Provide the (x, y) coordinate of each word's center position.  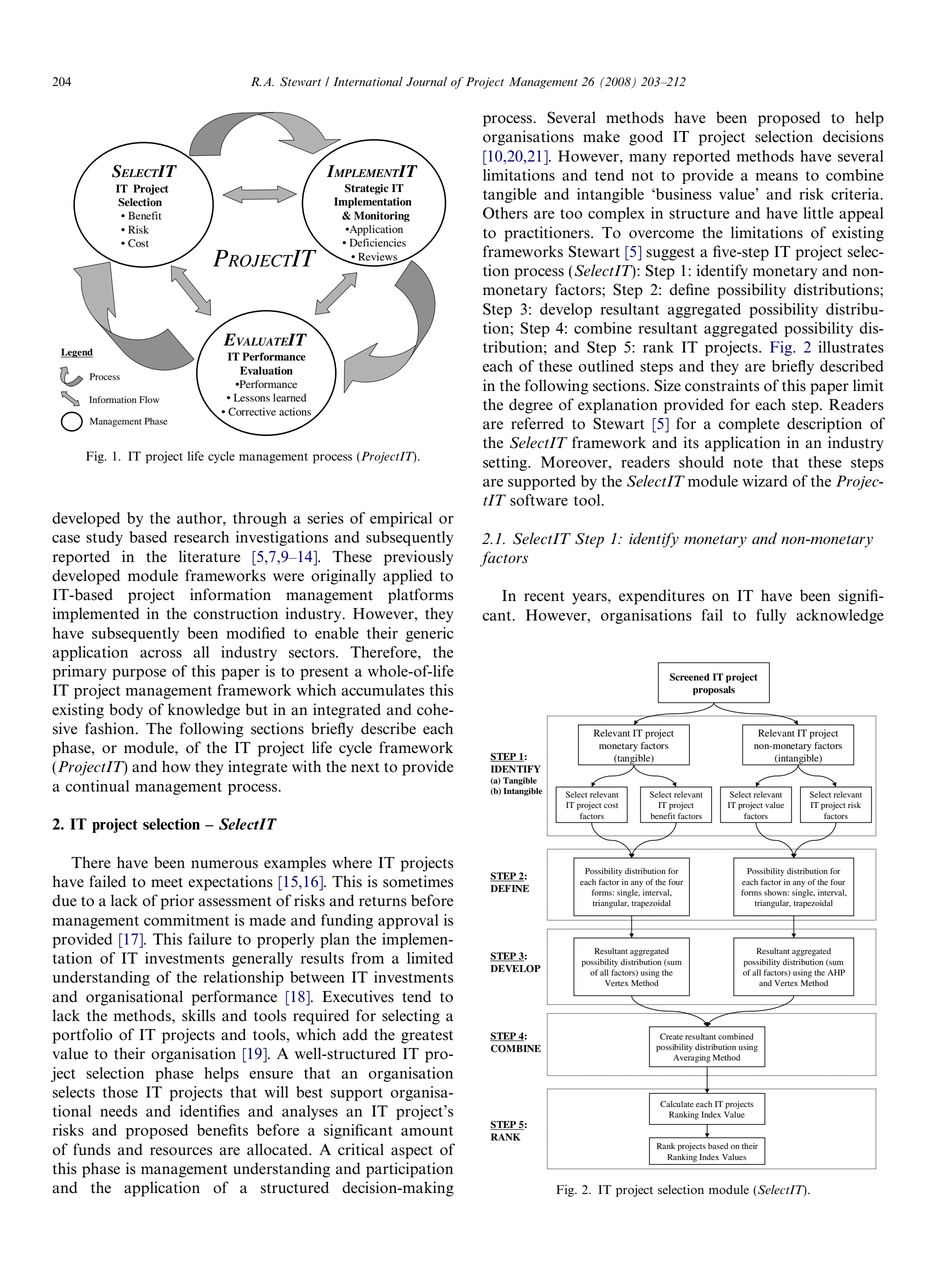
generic (430, 634)
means (777, 177)
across (161, 654)
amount (427, 1131)
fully (771, 616)
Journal (426, 81)
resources (181, 1151)
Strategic (367, 189)
